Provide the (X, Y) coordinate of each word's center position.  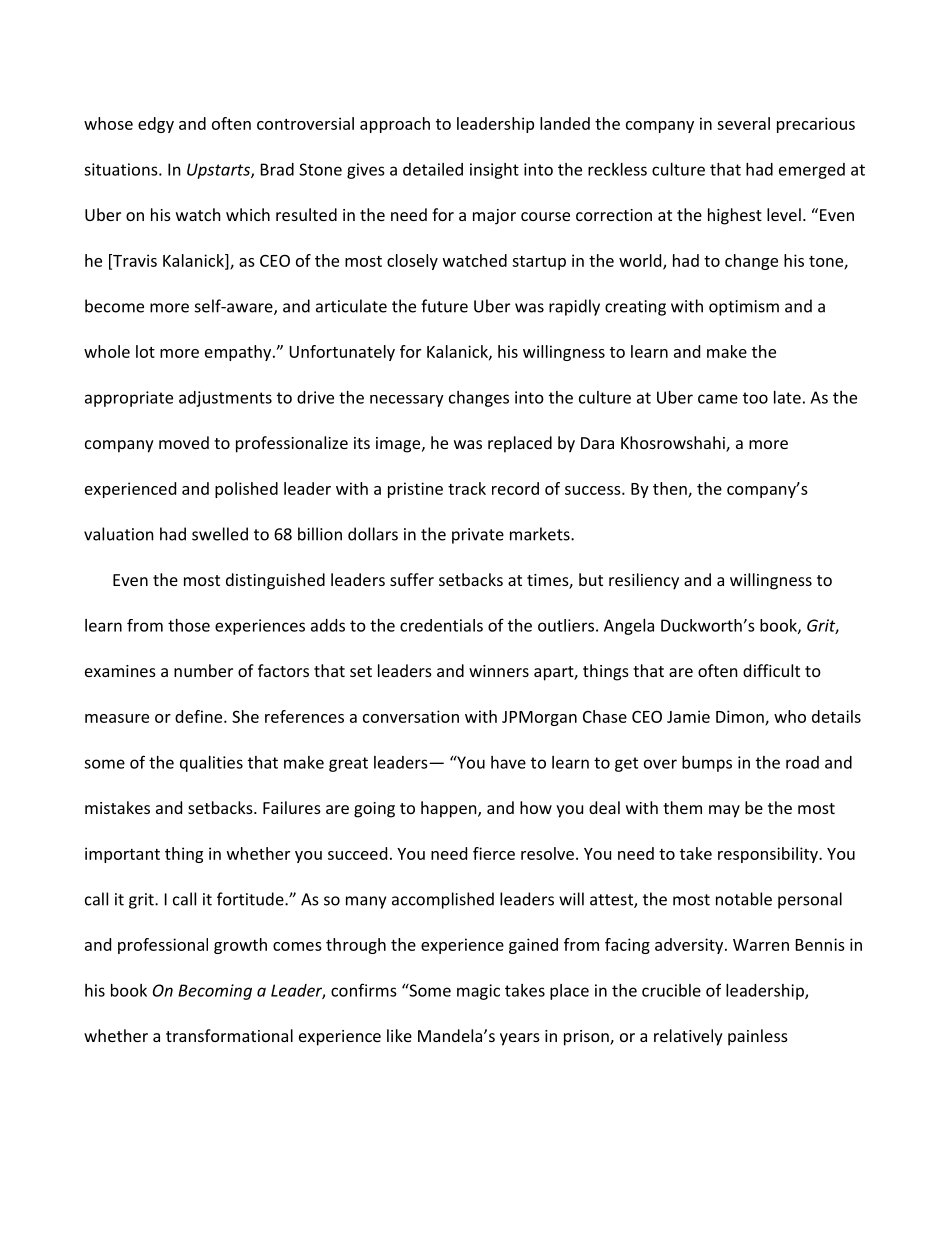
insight (494, 171)
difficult (771, 670)
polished (246, 490)
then (671, 489)
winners (499, 671)
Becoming (215, 992)
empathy (239, 353)
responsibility (769, 855)
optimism (744, 308)
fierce (494, 853)
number (203, 670)
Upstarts (219, 171)
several (743, 123)
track (467, 488)
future (444, 306)
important (122, 855)
